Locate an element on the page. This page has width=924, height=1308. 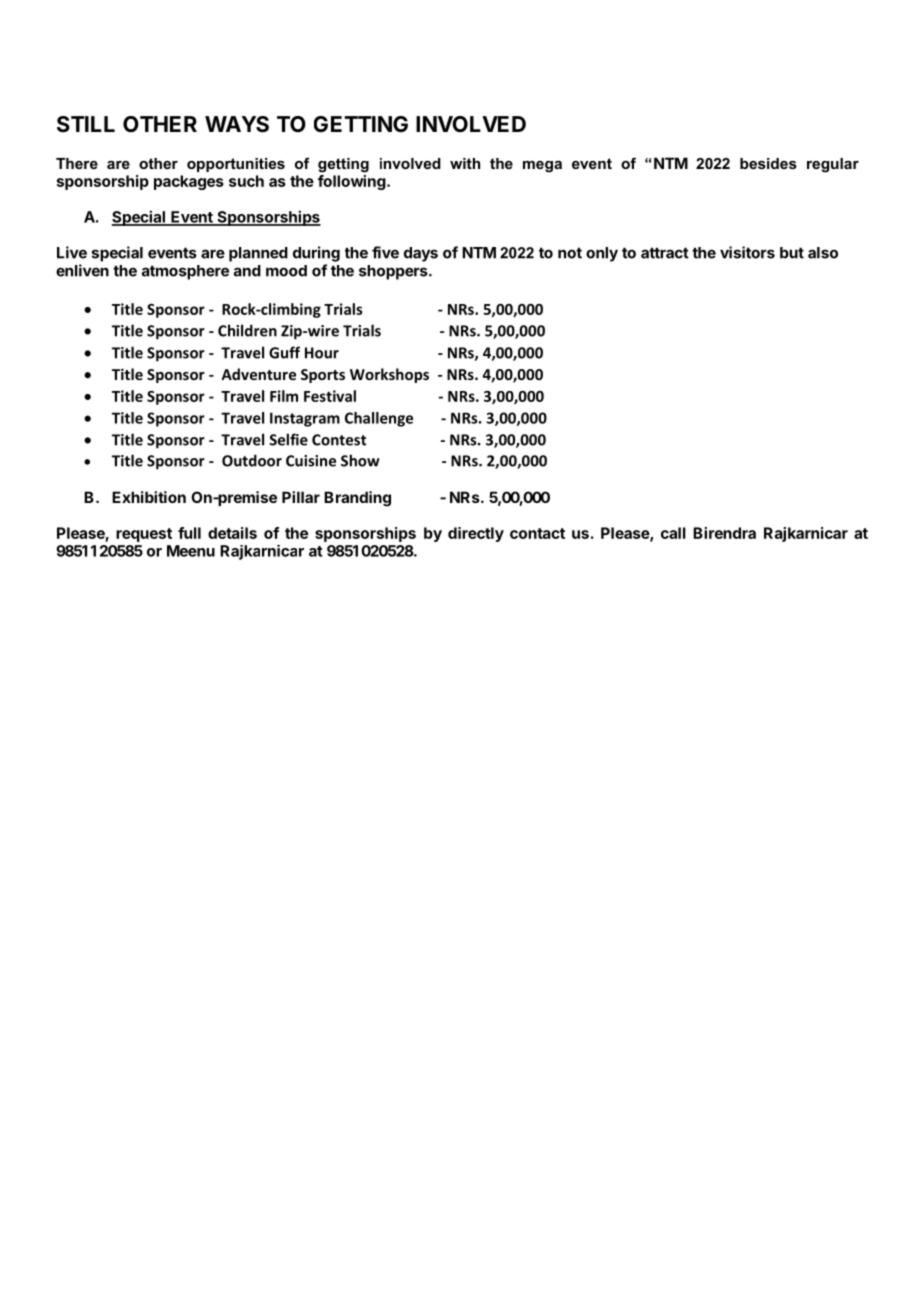
packages is located at coordinates (189, 182).
